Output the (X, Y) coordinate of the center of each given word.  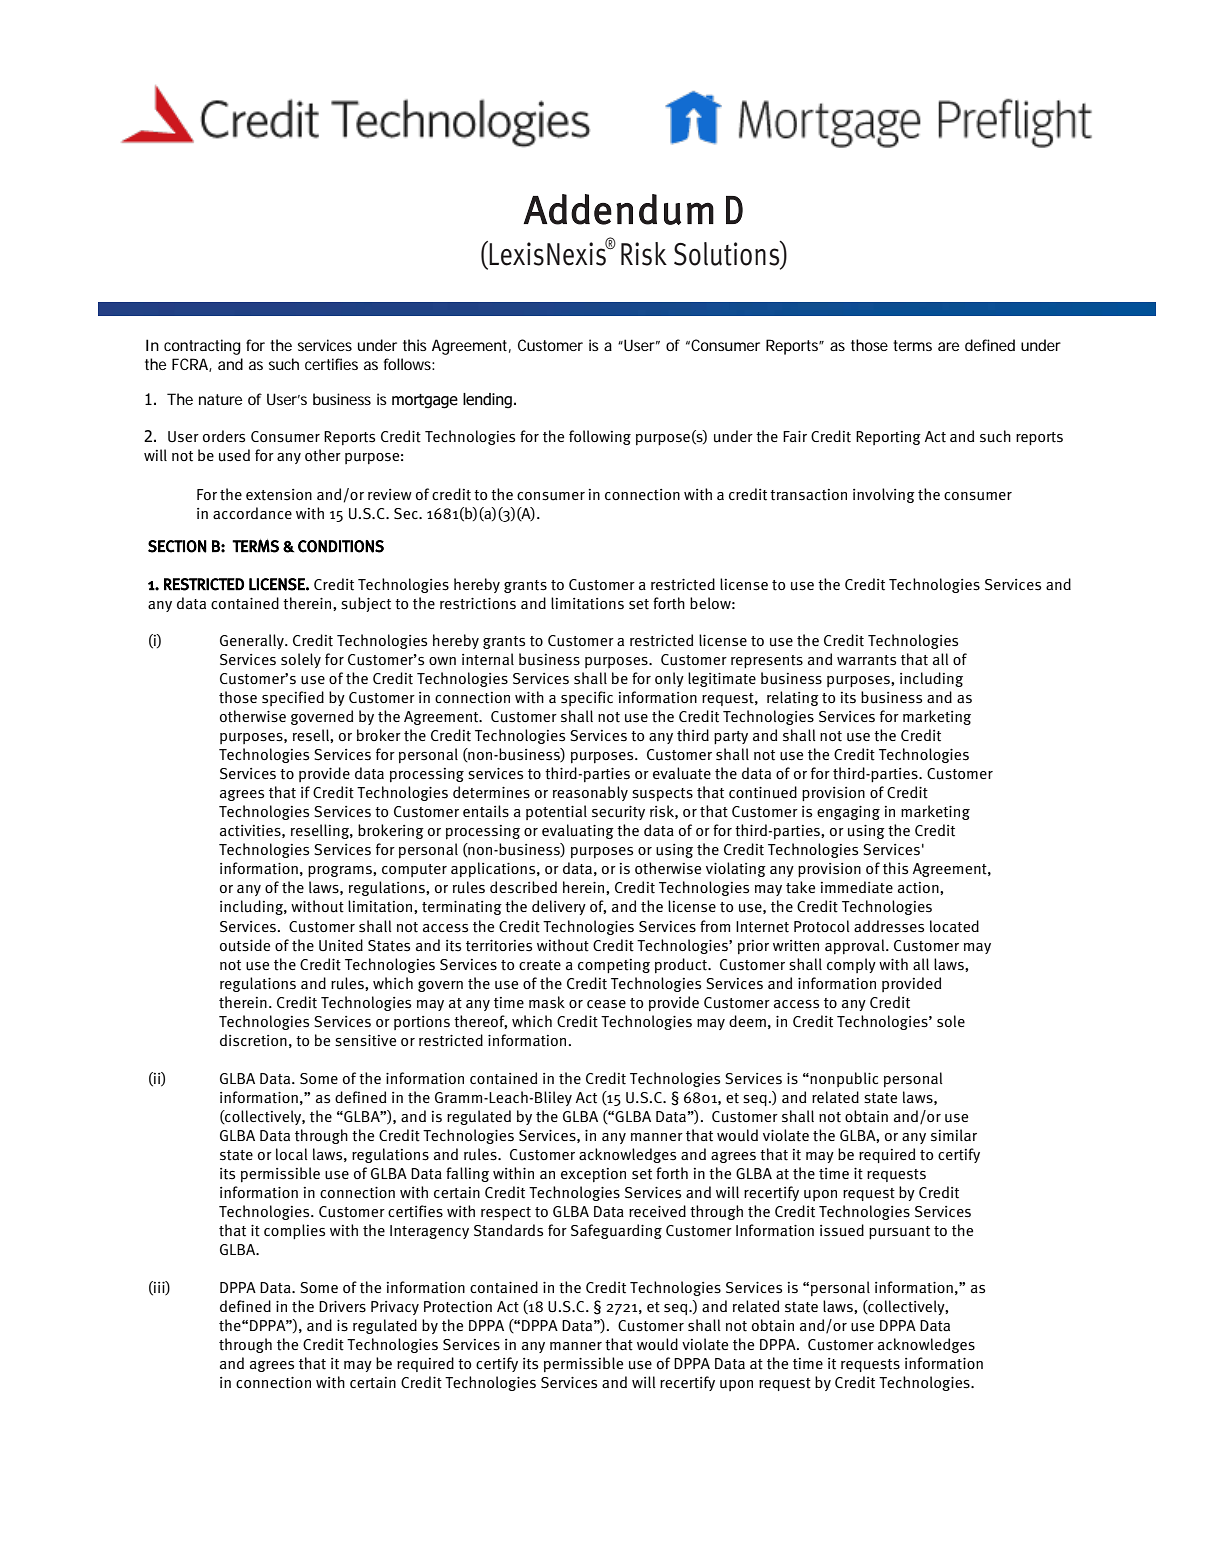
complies (294, 1231)
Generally (253, 641)
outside (245, 945)
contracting (202, 347)
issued (842, 1230)
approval (856, 946)
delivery (559, 907)
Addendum (618, 209)
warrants (866, 660)
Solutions (728, 254)
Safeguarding (616, 1231)
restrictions (478, 604)
